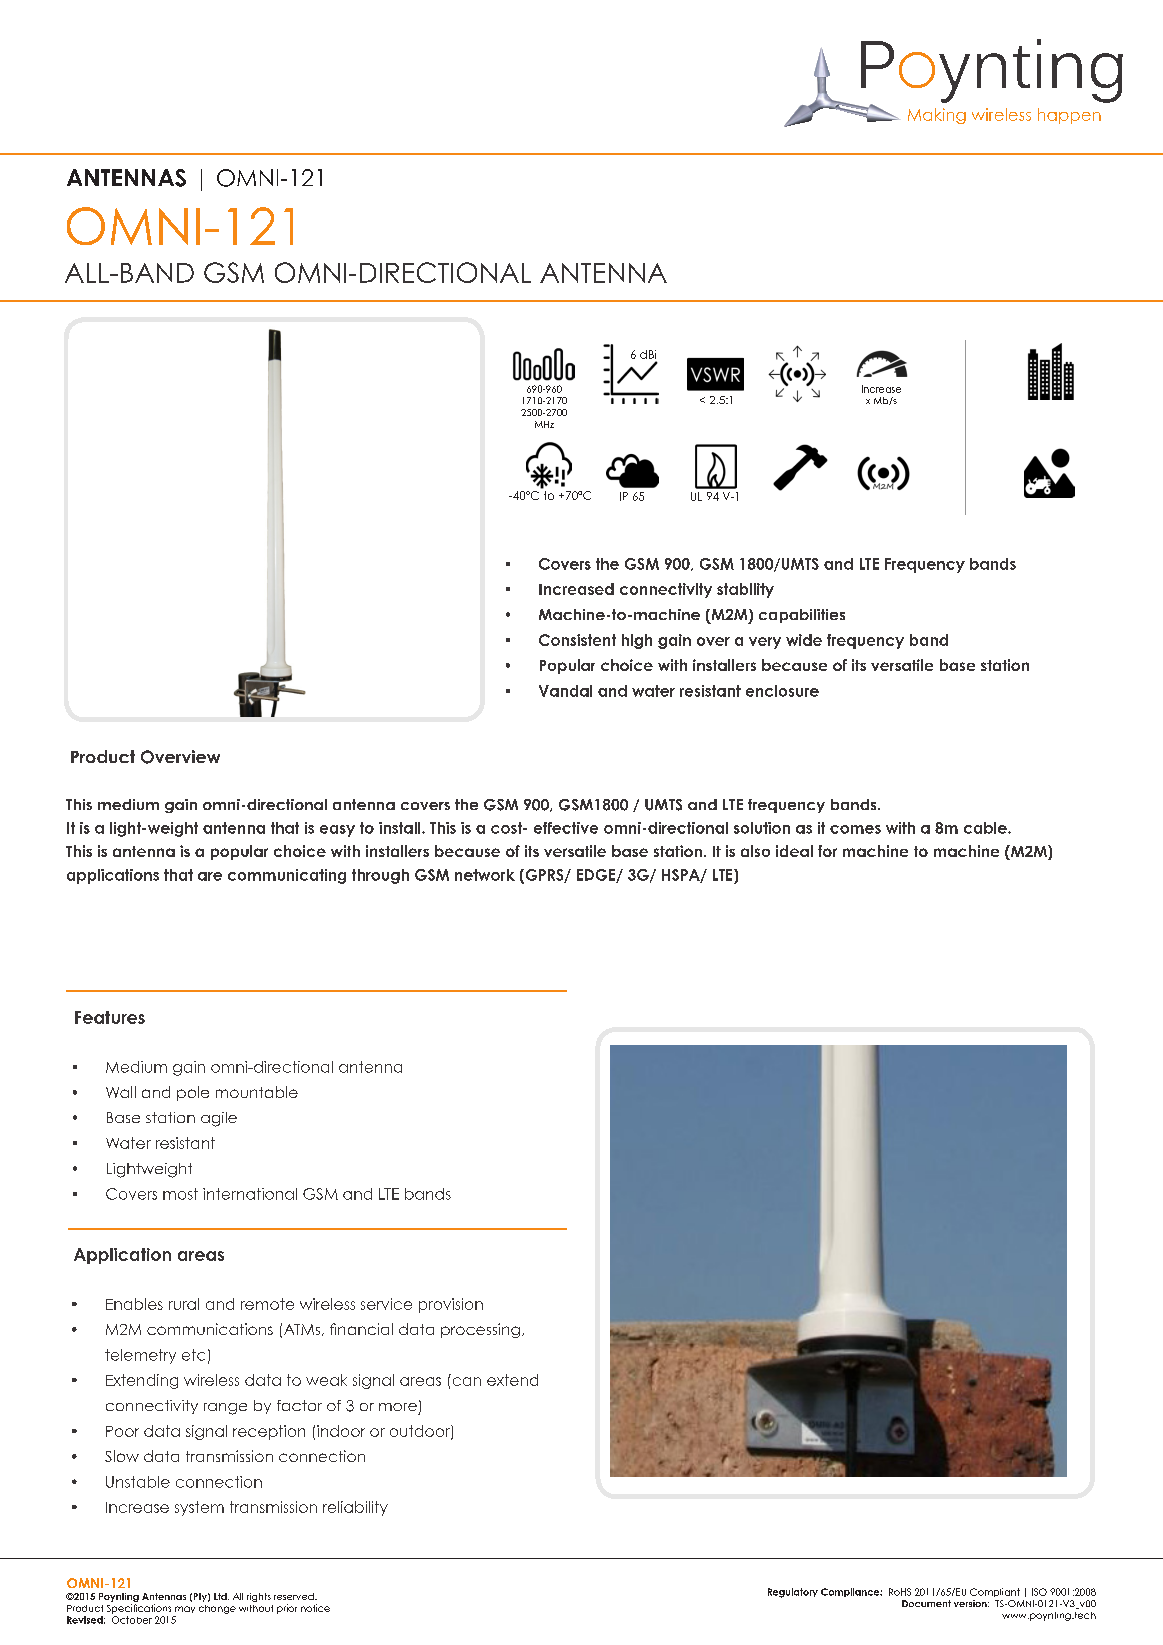  What do you see at coordinates (745, 590) in the screenshot?
I see `stability` at bounding box center [745, 590].
